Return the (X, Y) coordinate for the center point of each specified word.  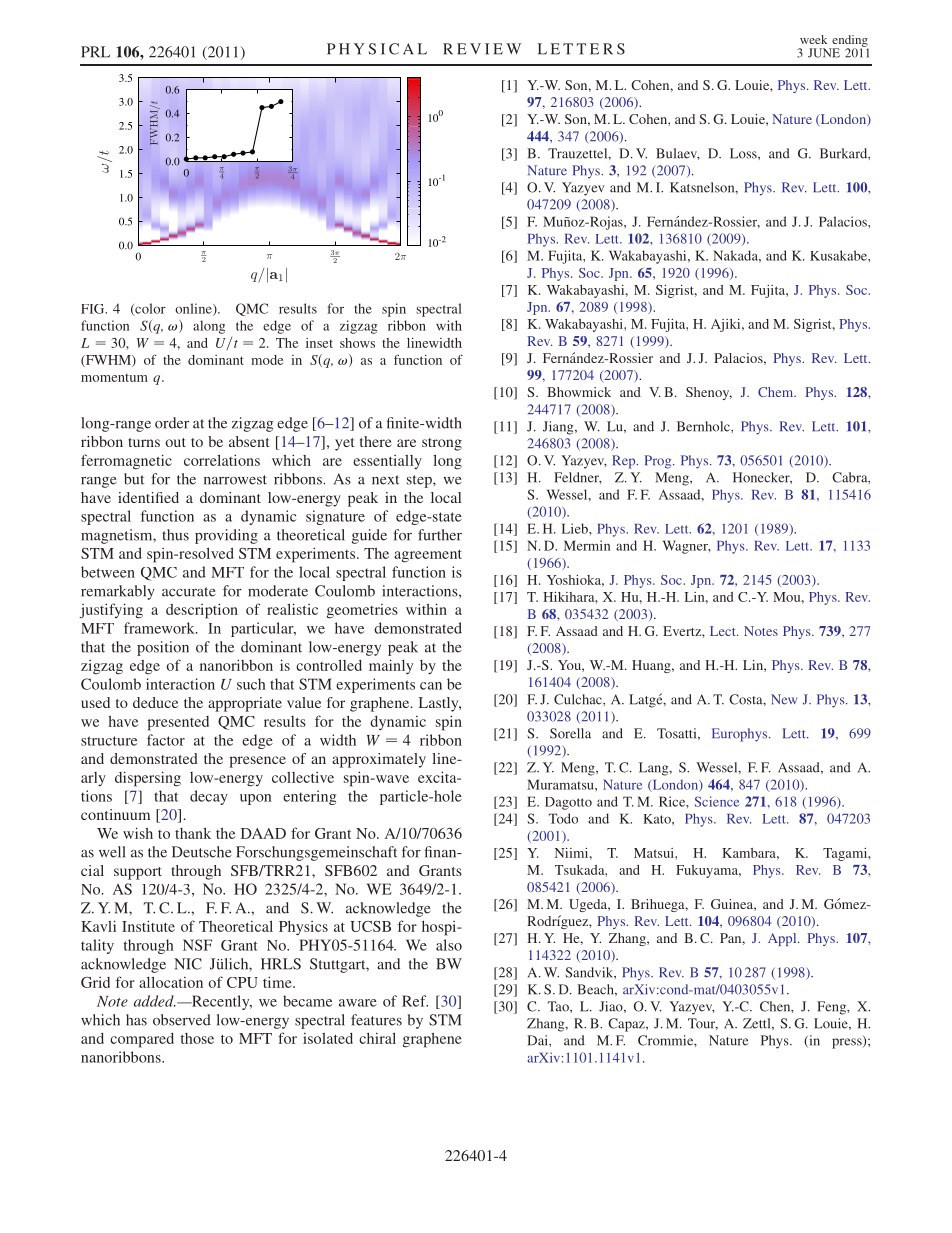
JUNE (824, 53)
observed (182, 1020)
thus (175, 535)
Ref (415, 1001)
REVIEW (482, 49)
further (440, 535)
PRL (95, 52)
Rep (625, 462)
